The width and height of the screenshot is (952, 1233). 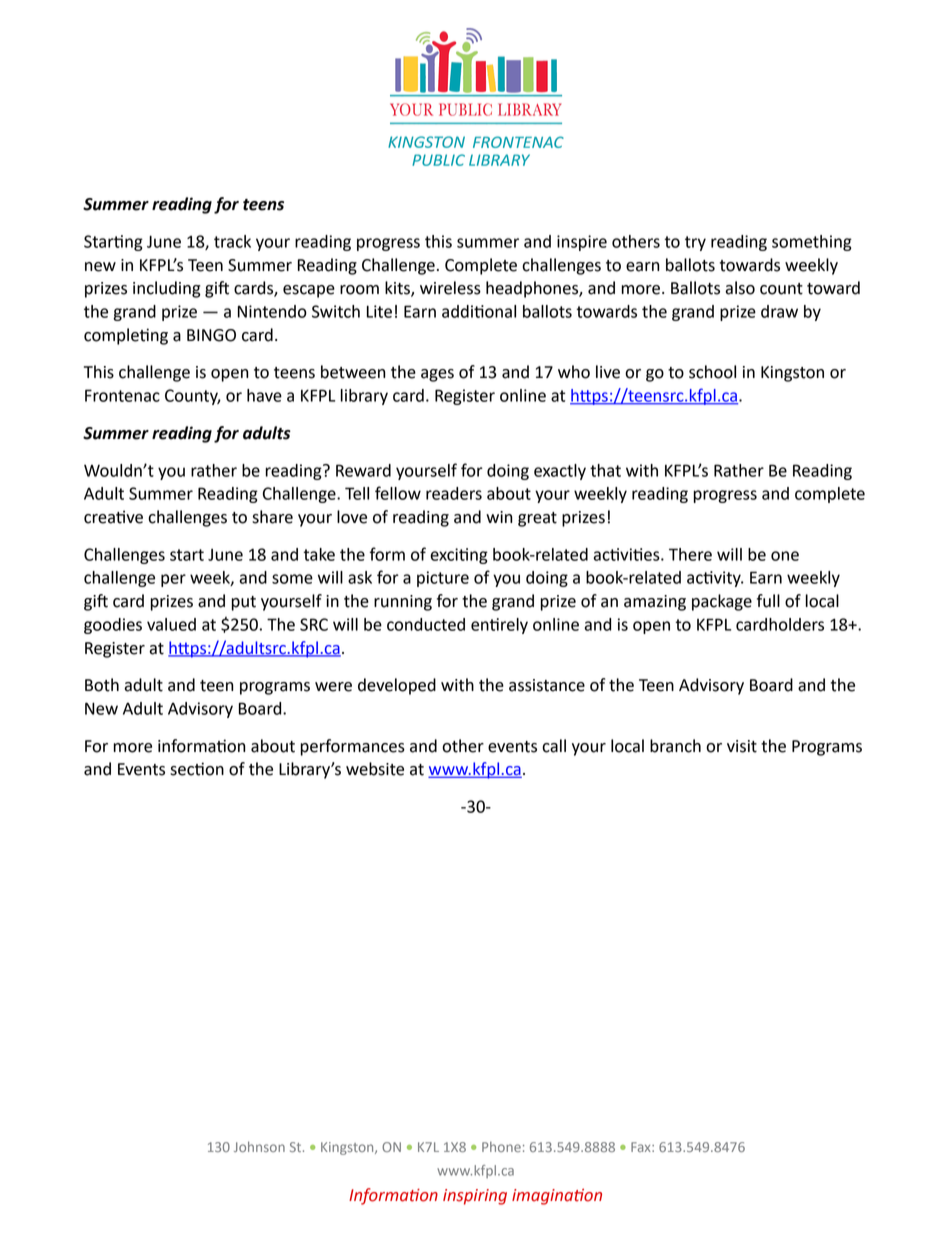 I want to click on wireless, so click(x=450, y=288).
